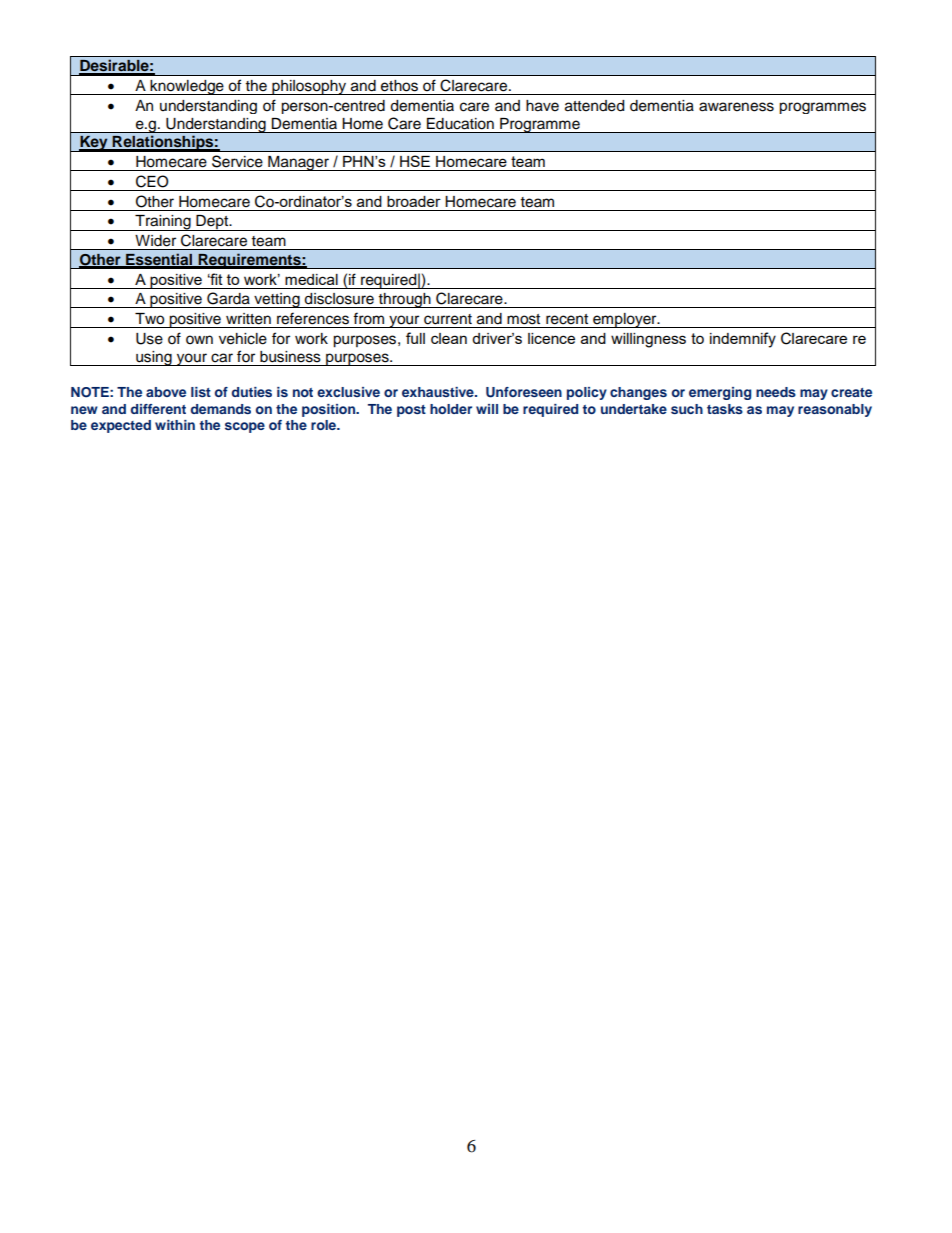  What do you see at coordinates (736, 107) in the image?
I see `awareness` at bounding box center [736, 107].
